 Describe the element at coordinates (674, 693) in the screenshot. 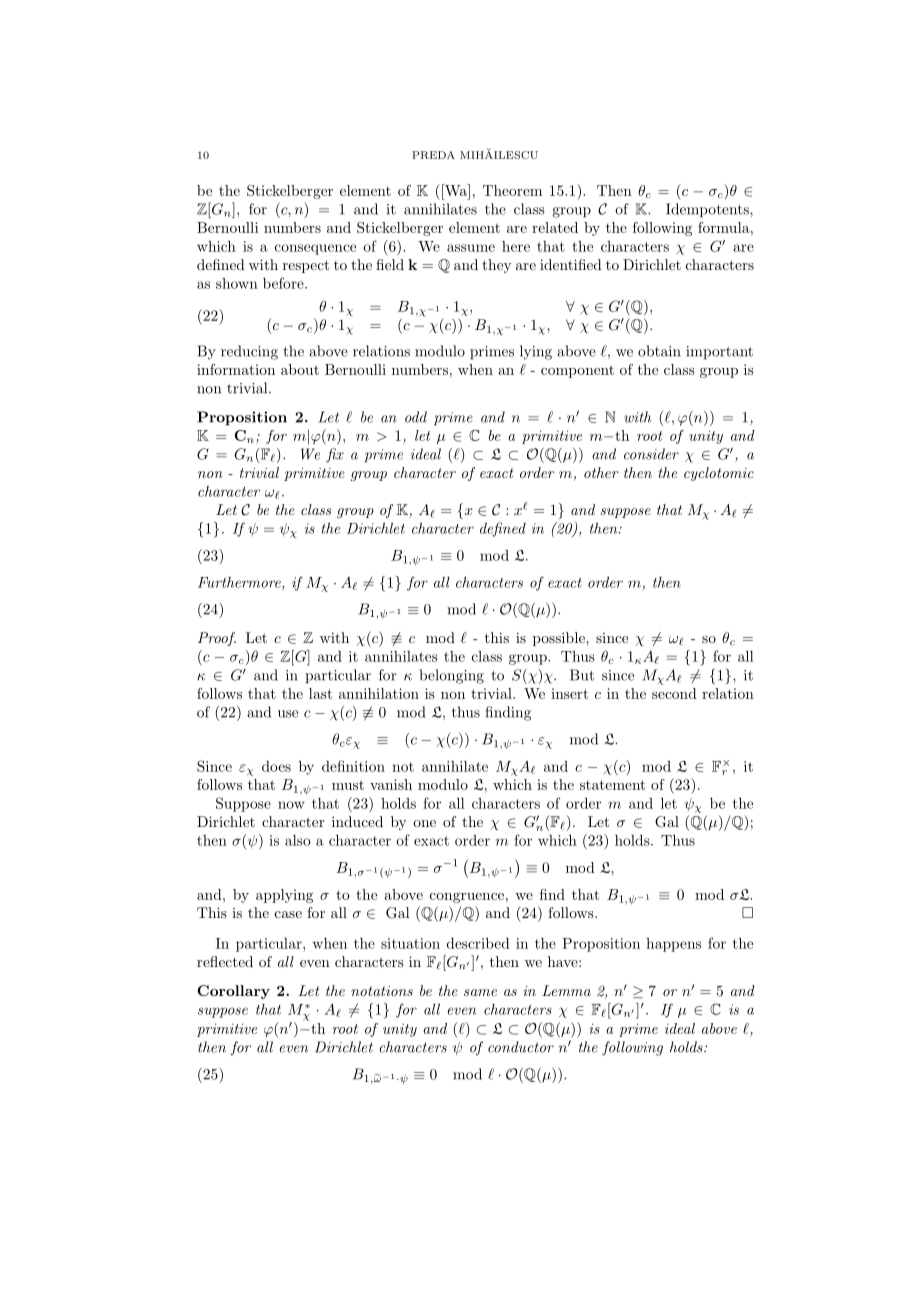

I see `second` at that location.
